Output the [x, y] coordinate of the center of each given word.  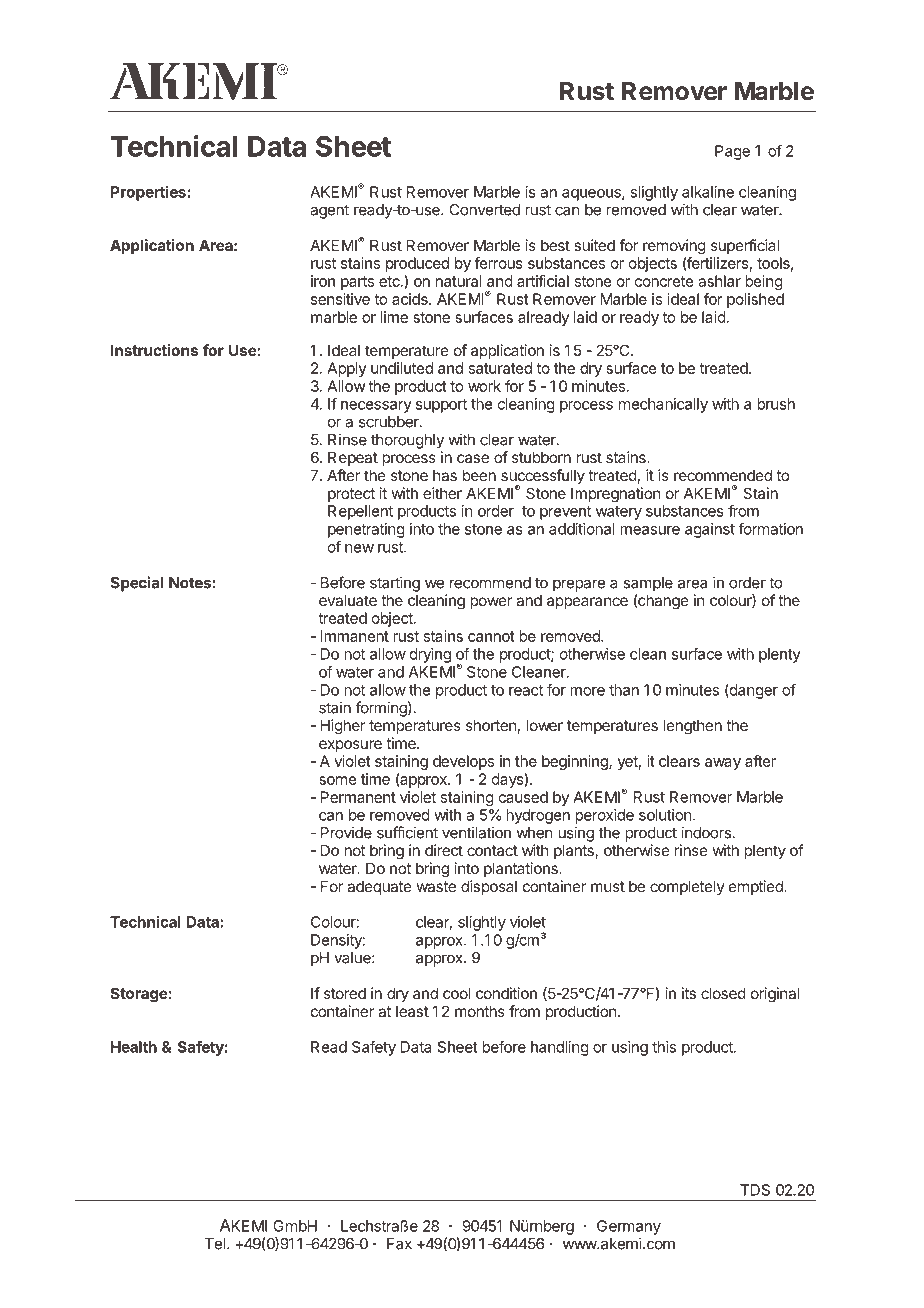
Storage [139, 995]
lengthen [692, 727]
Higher [343, 727]
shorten [491, 725]
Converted [484, 210]
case [473, 458]
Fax [399, 1244]
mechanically [663, 405]
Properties [148, 193]
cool [456, 993]
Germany [629, 1227]
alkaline [708, 192]
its [689, 993]
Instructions [154, 350]
